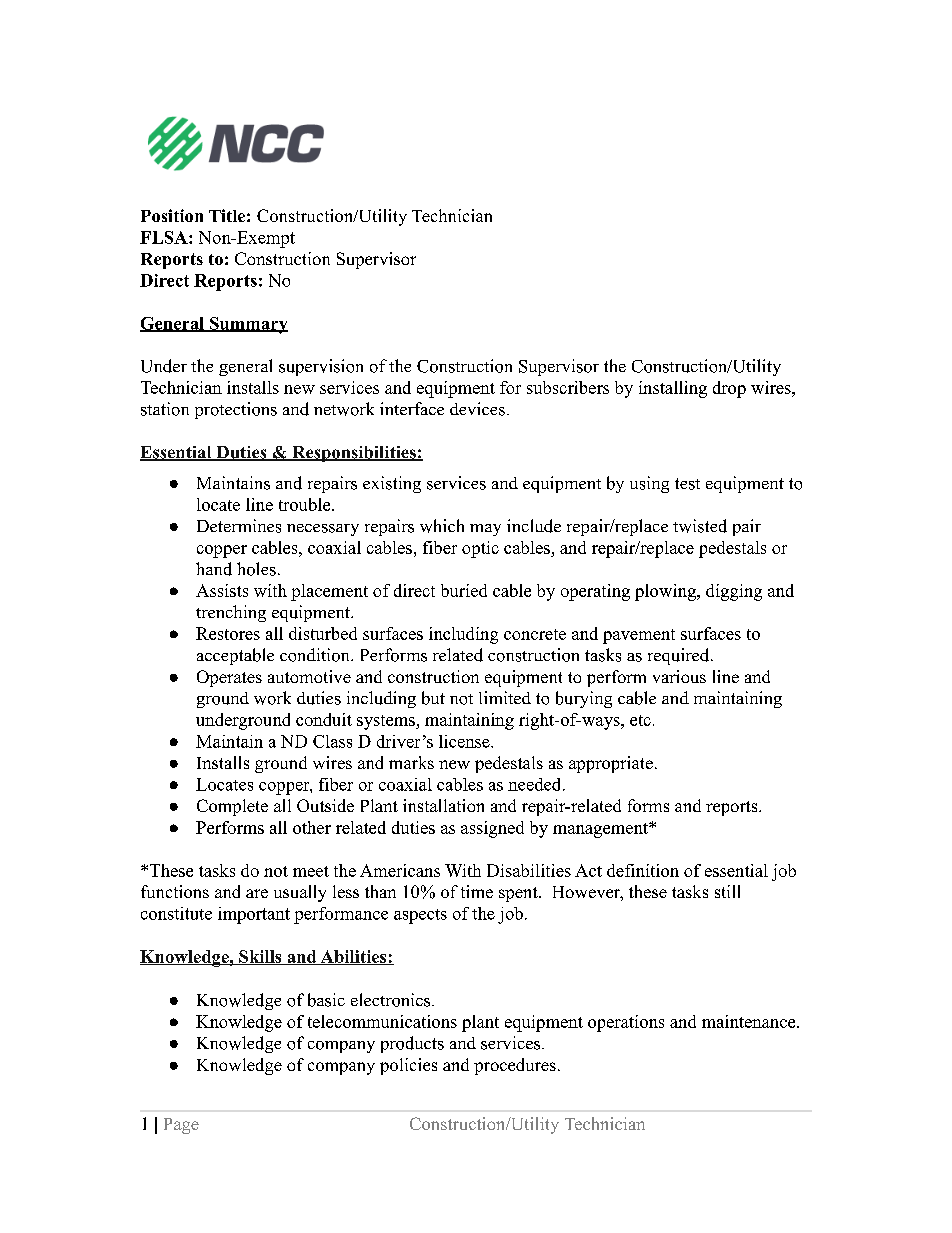 Image resolution: width=952 pixels, height=1233 pixels. What do you see at coordinates (181, 1126) in the screenshot?
I see `Page` at bounding box center [181, 1126].
